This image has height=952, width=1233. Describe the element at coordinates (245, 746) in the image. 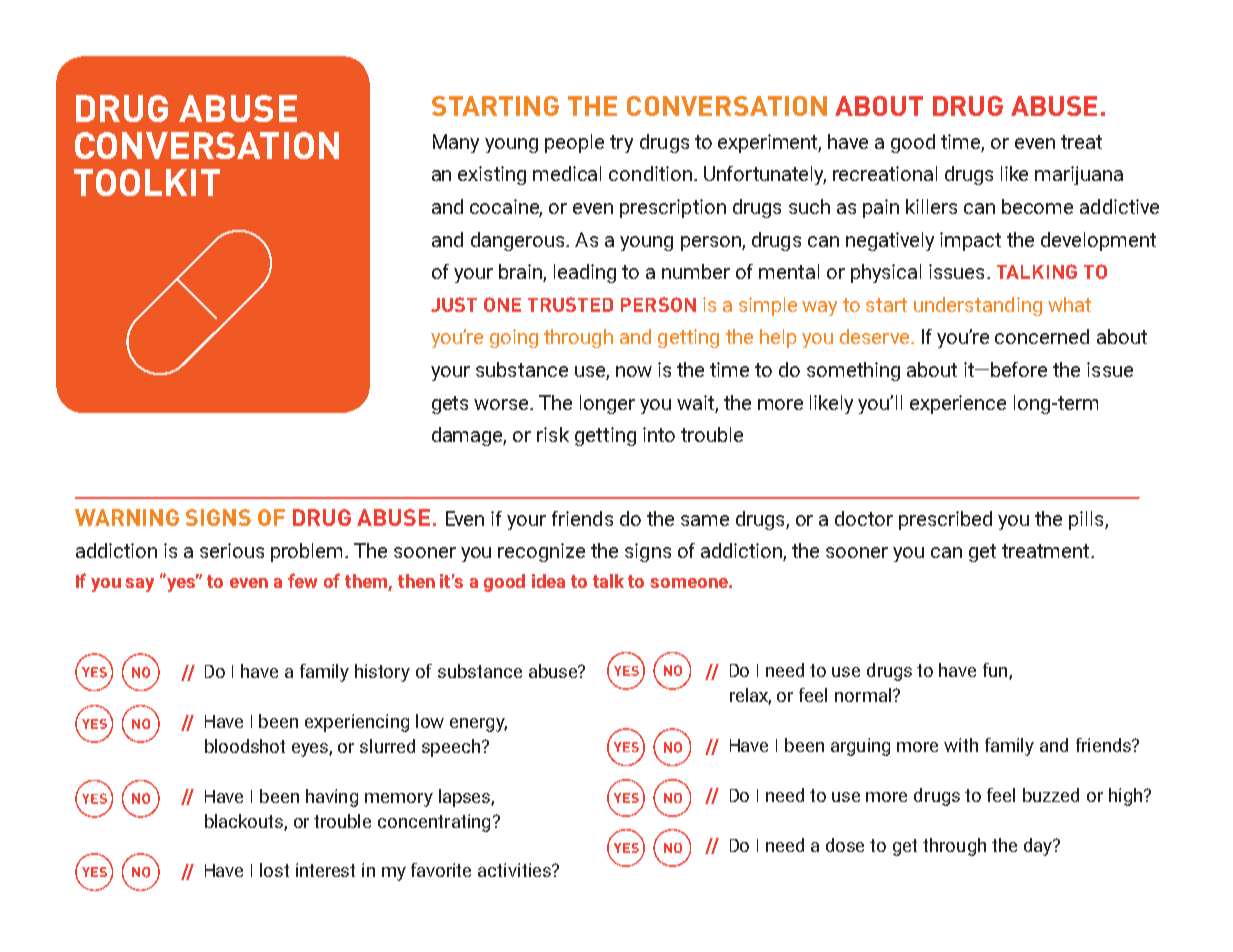

I see `bloodshot` at that location.
